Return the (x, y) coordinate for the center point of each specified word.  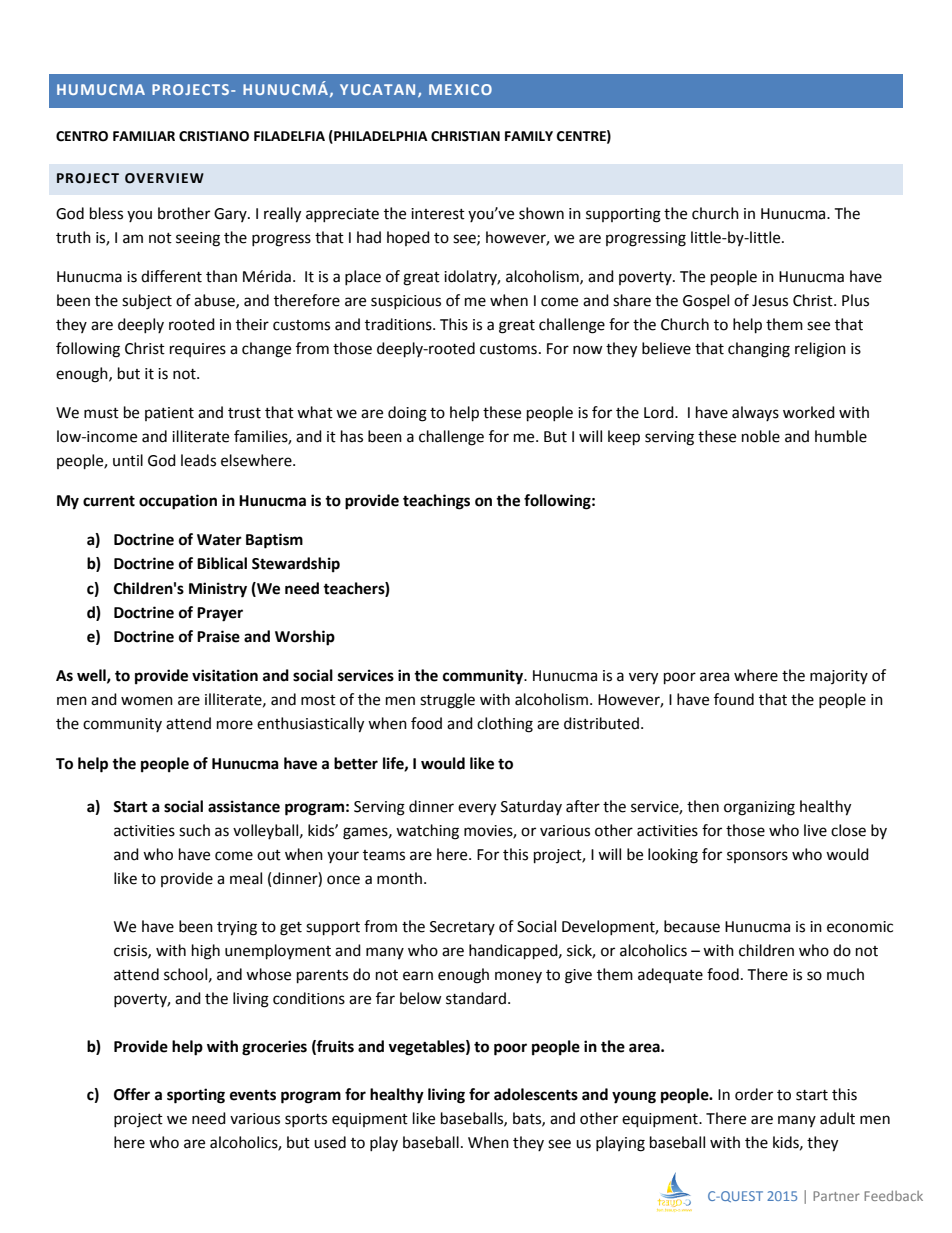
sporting (196, 1096)
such (194, 830)
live (815, 830)
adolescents (536, 1094)
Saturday (531, 807)
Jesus (770, 301)
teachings (436, 502)
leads (198, 460)
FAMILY (529, 136)
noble (761, 436)
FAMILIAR (144, 136)
